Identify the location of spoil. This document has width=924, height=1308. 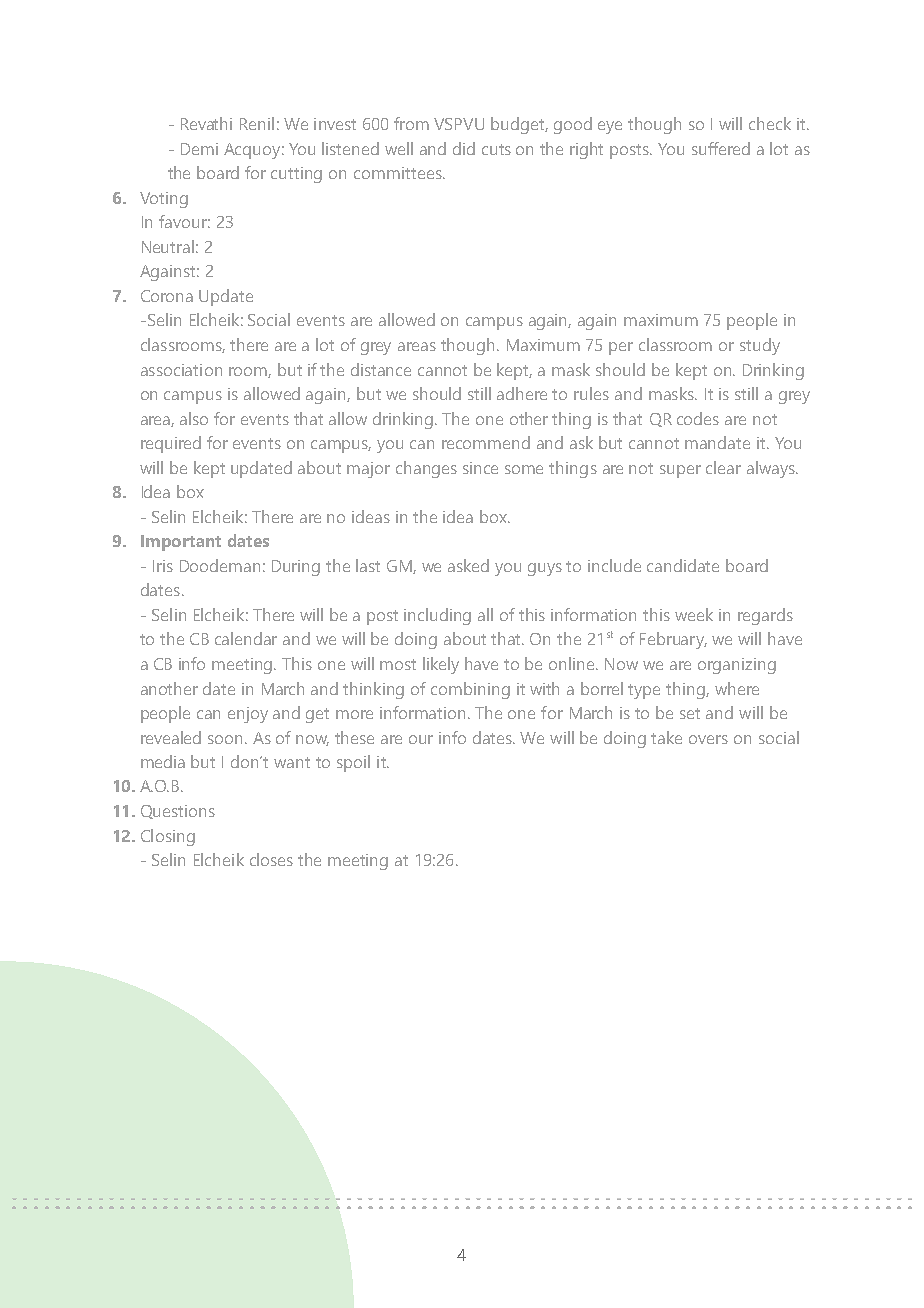
(353, 763).
